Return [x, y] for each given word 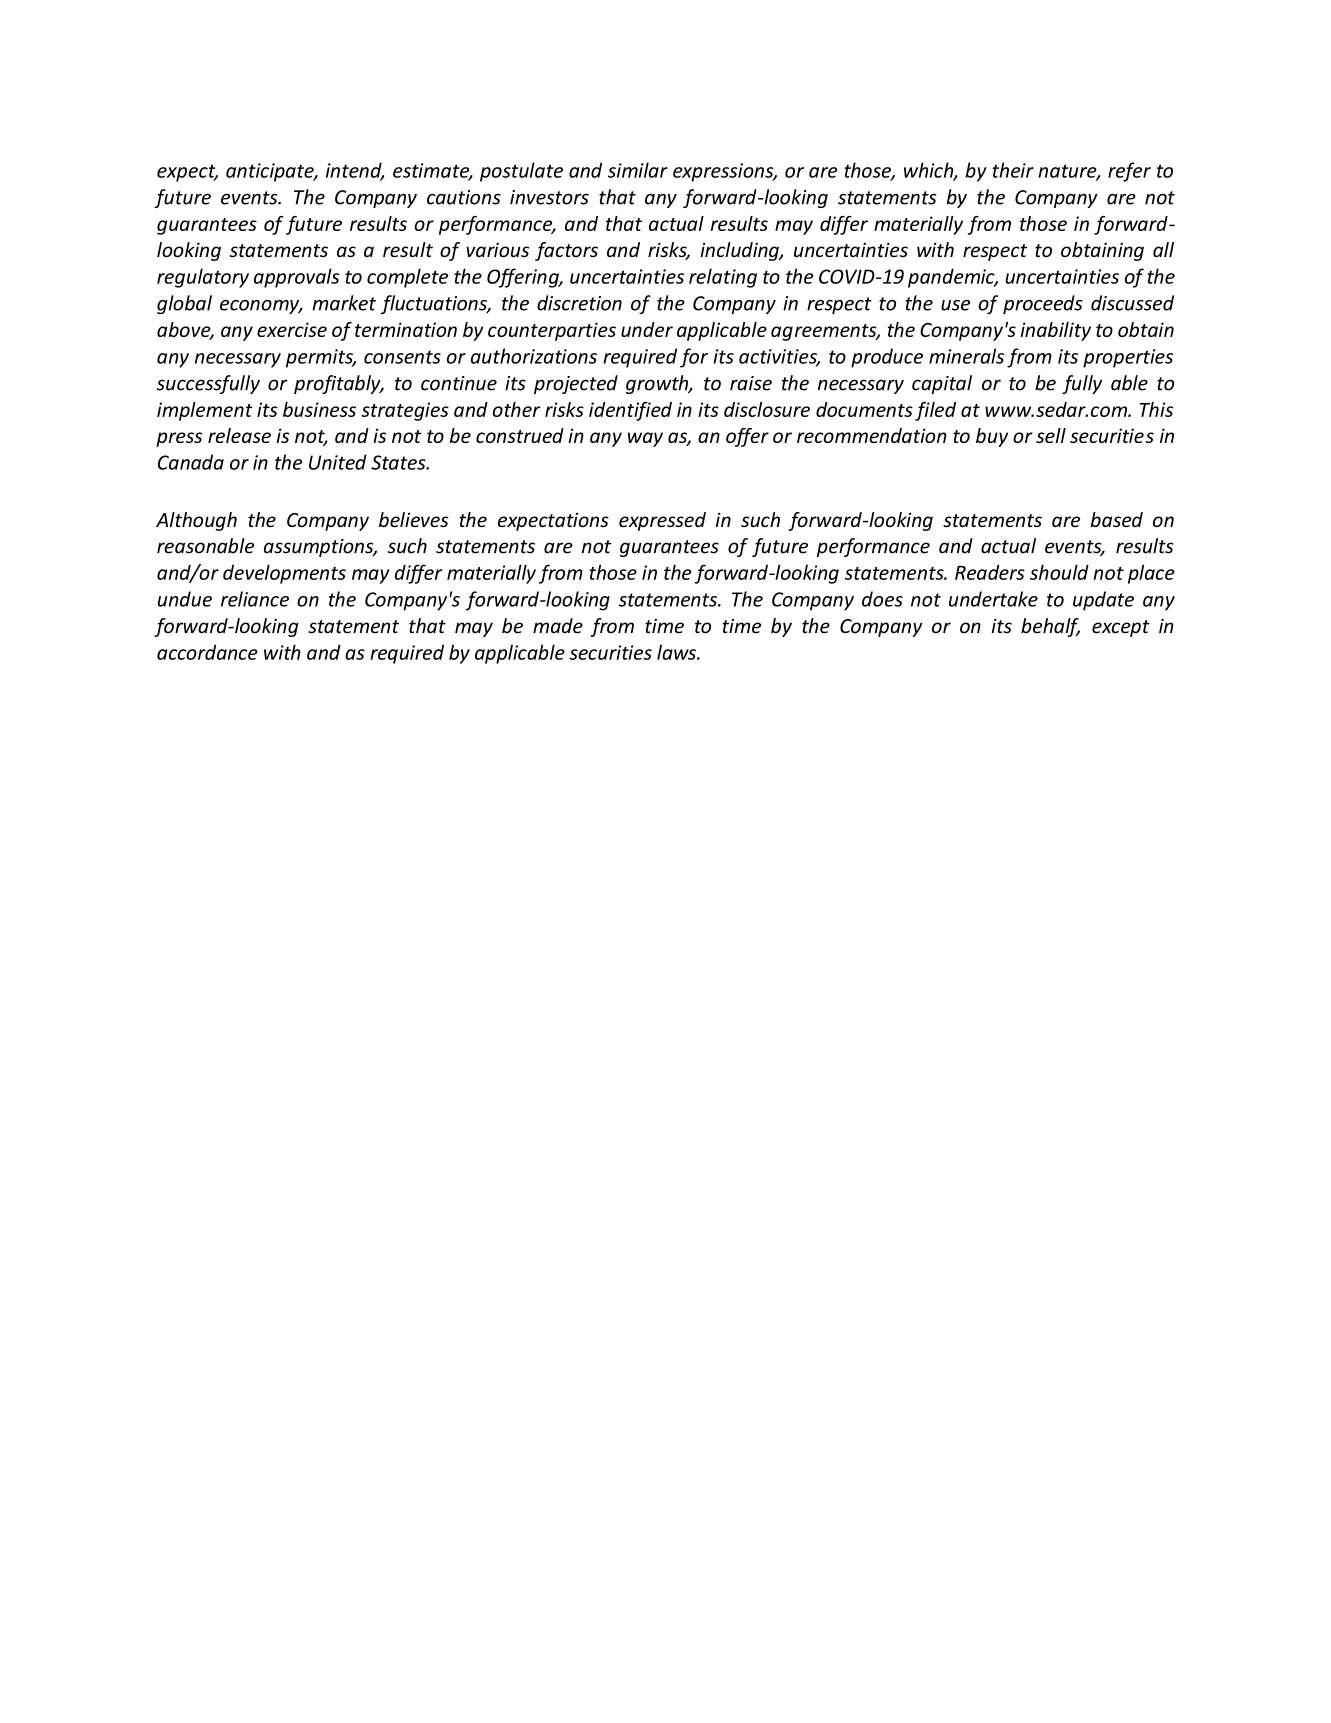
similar [638, 170]
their [1013, 170]
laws [677, 652]
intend [355, 171]
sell [1051, 435]
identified [630, 411]
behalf [1050, 627]
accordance [207, 652]
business [319, 409]
